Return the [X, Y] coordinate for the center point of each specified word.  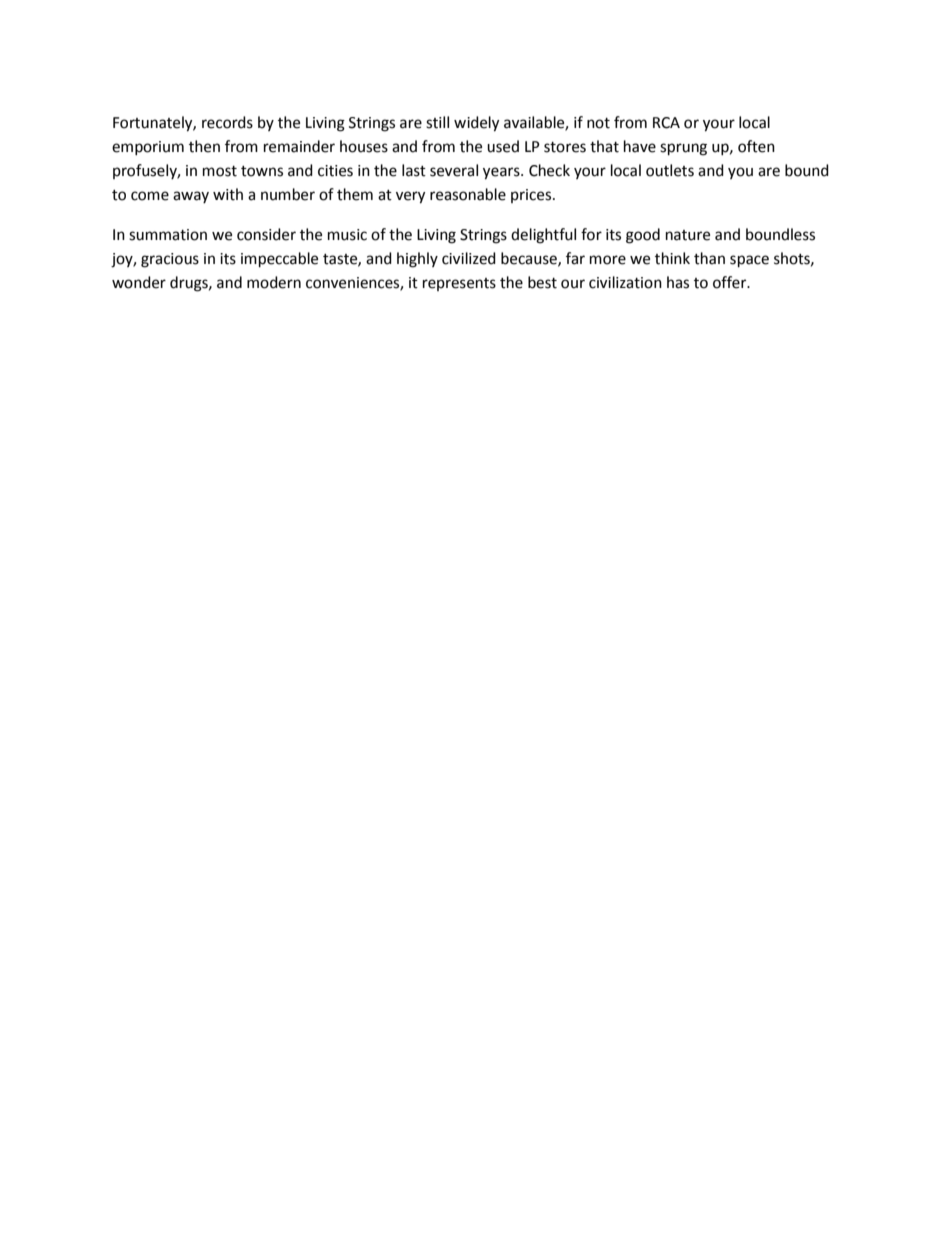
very [410, 197]
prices [532, 196]
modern [274, 282]
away [191, 197]
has [678, 282]
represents [459, 284]
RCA [666, 123]
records [227, 122]
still [437, 122]
